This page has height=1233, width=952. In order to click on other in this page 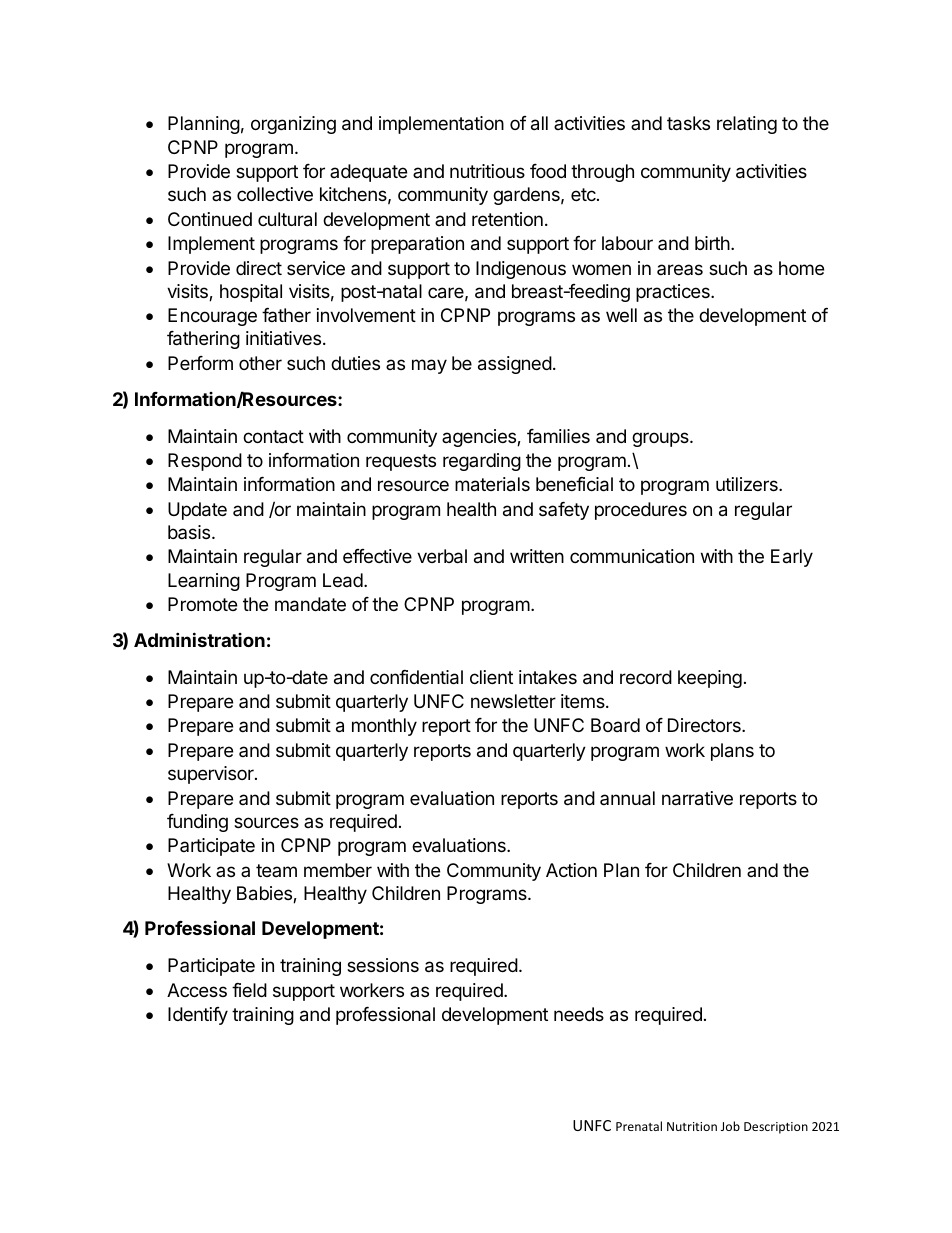, I will do `click(260, 363)`.
